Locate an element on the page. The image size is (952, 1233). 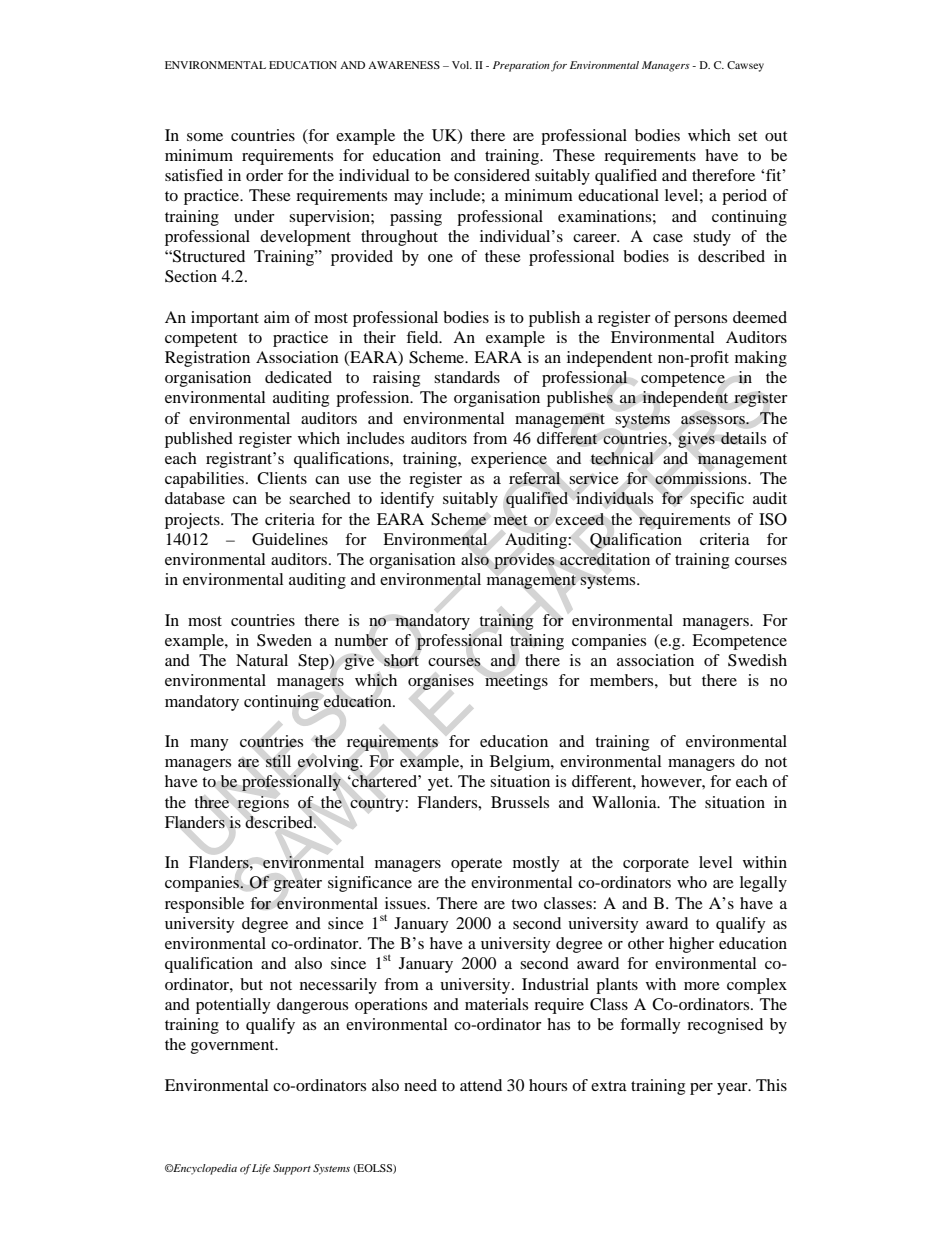
Preparation is located at coordinates (521, 66).
